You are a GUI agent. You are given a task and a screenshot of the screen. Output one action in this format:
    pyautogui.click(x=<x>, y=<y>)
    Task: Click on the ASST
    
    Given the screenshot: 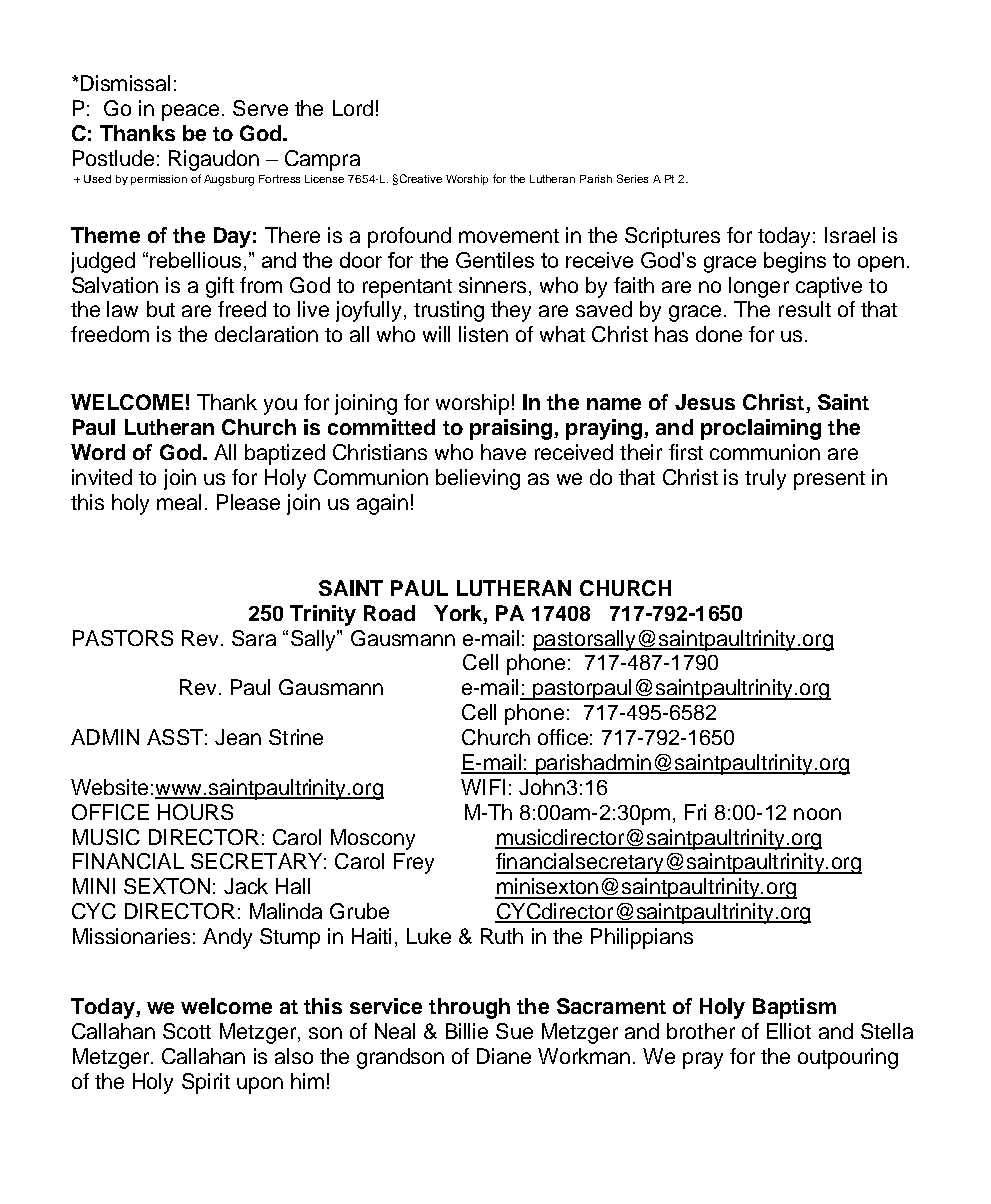 What is the action you would take?
    pyautogui.click(x=175, y=737)
